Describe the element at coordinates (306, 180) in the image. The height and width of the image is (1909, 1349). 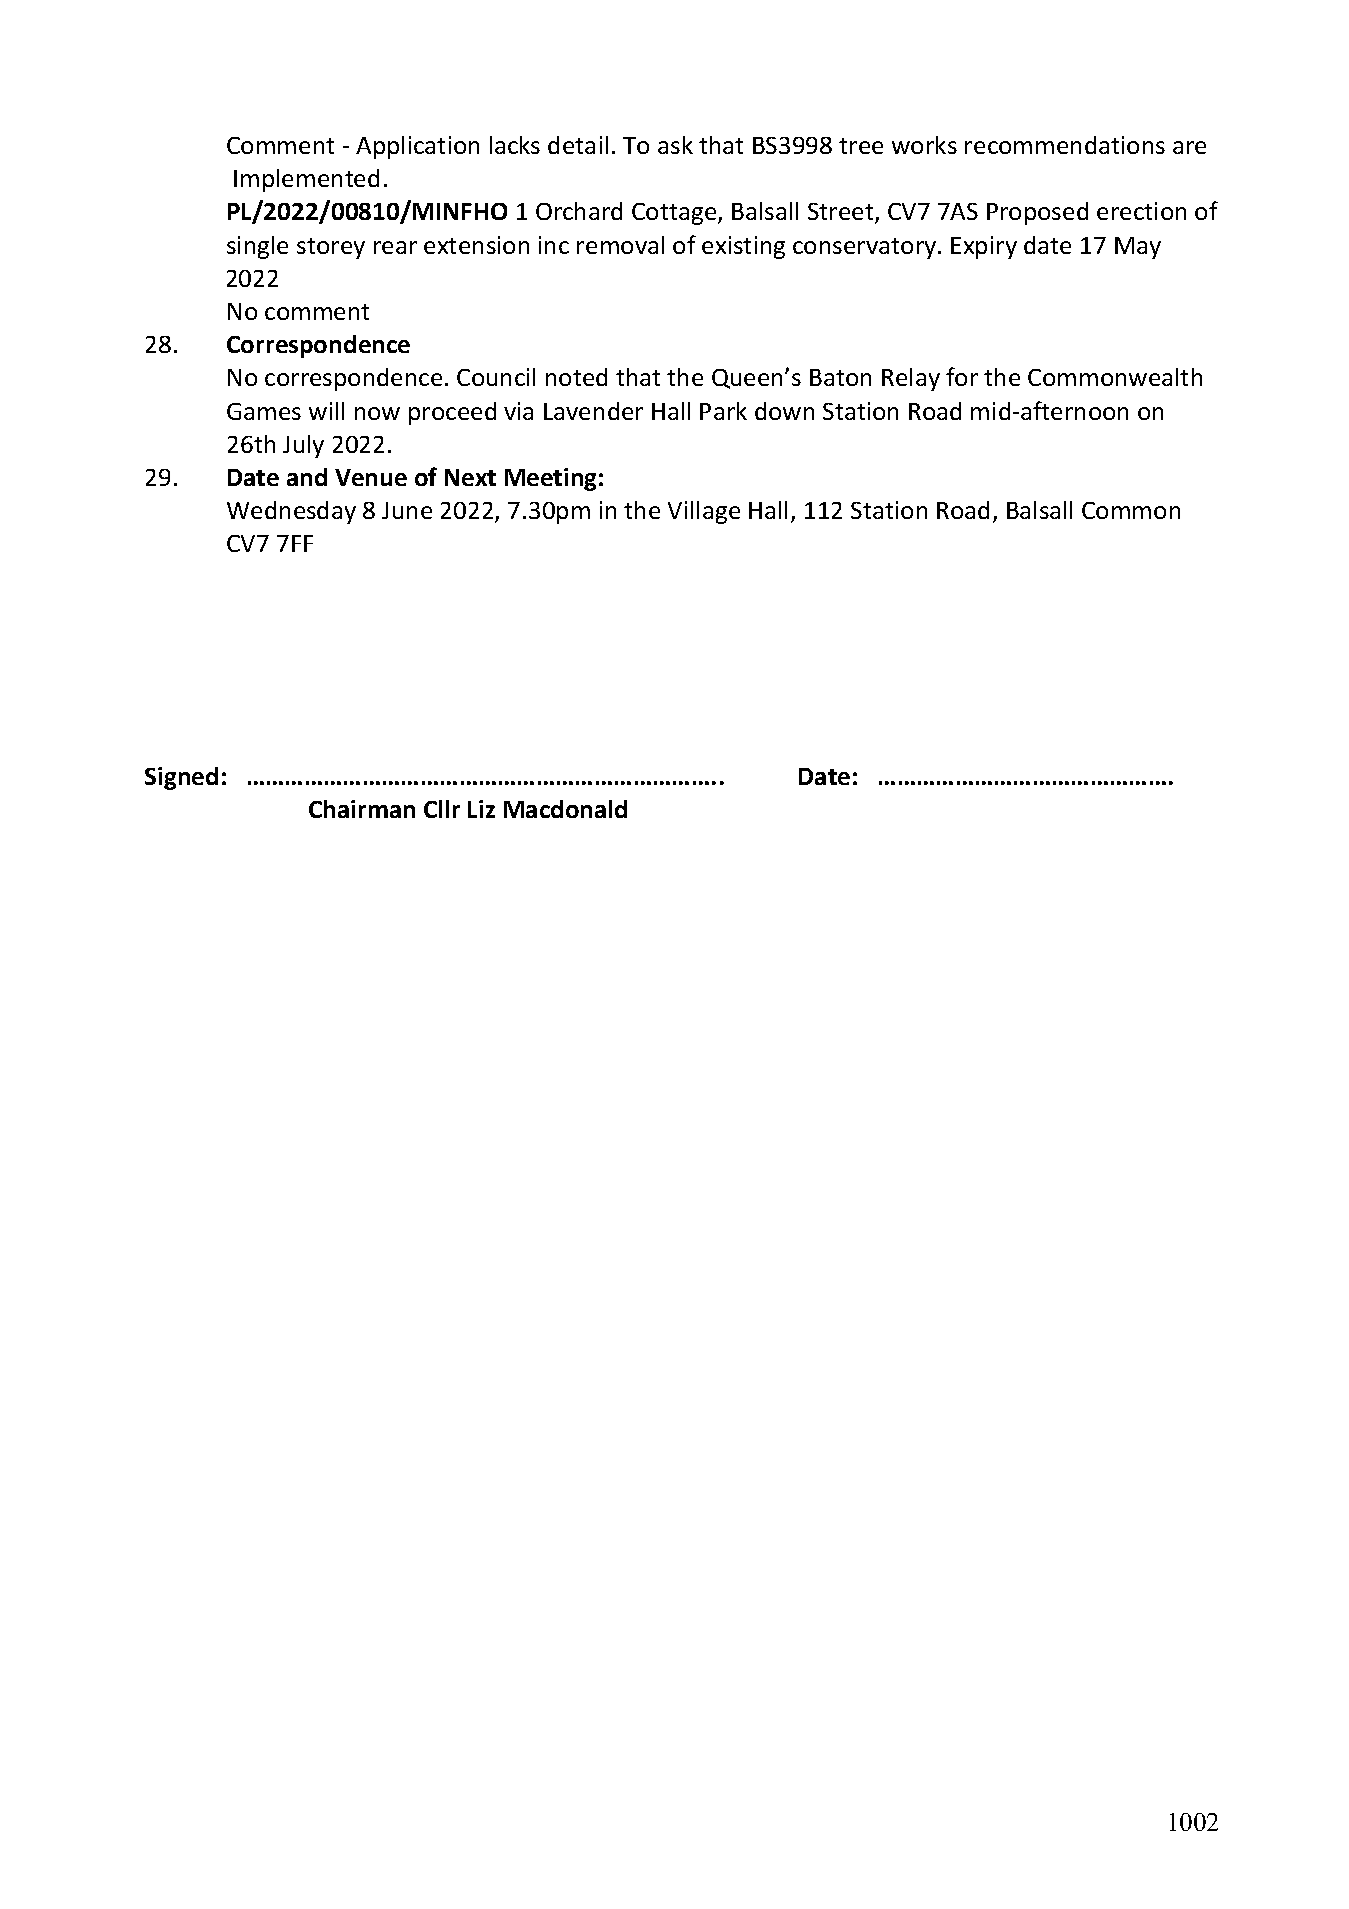
I see `Implemented` at that location.
